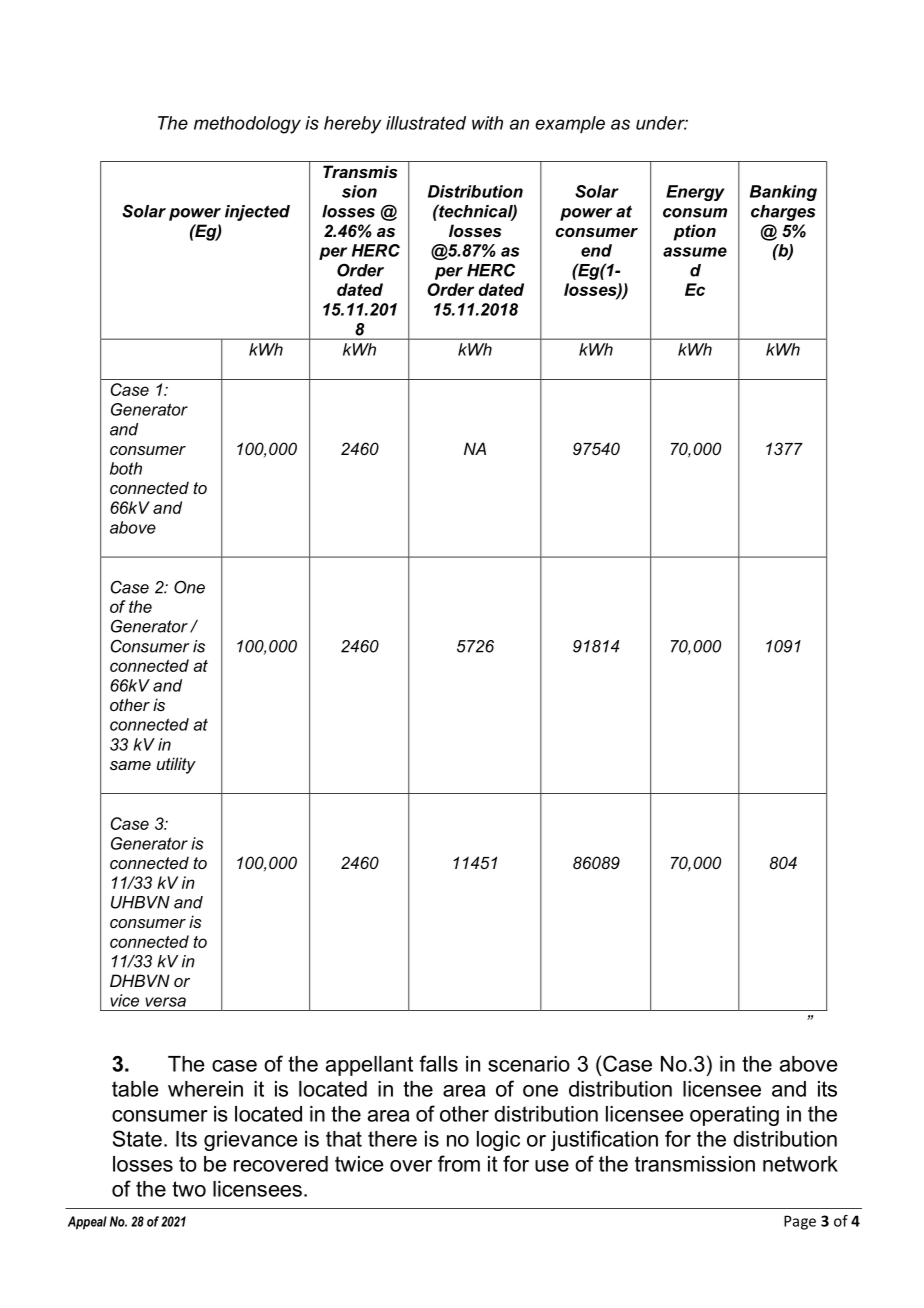 This screenshot has width=924, height=1308. Describe the element at coordinates (695, 193) in the screenshot. I see `Energy` at that location.
